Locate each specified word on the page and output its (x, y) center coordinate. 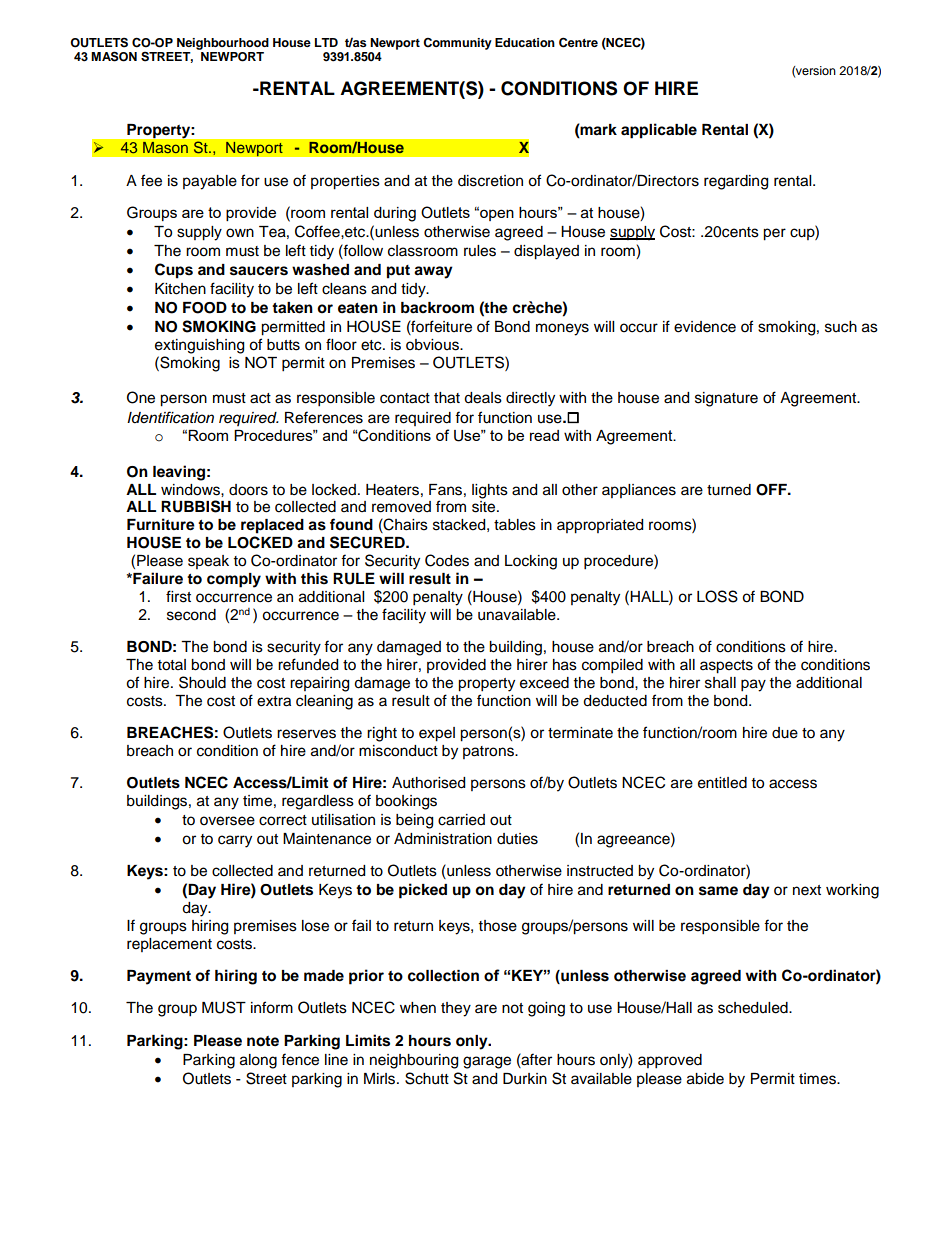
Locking (531, 562)
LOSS (717, 596)
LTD (326, 42)
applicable (659, 131)
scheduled (754, 1008)
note (263, 1041)
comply (234, 580)
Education (525, 42)
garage (487, 1062)
